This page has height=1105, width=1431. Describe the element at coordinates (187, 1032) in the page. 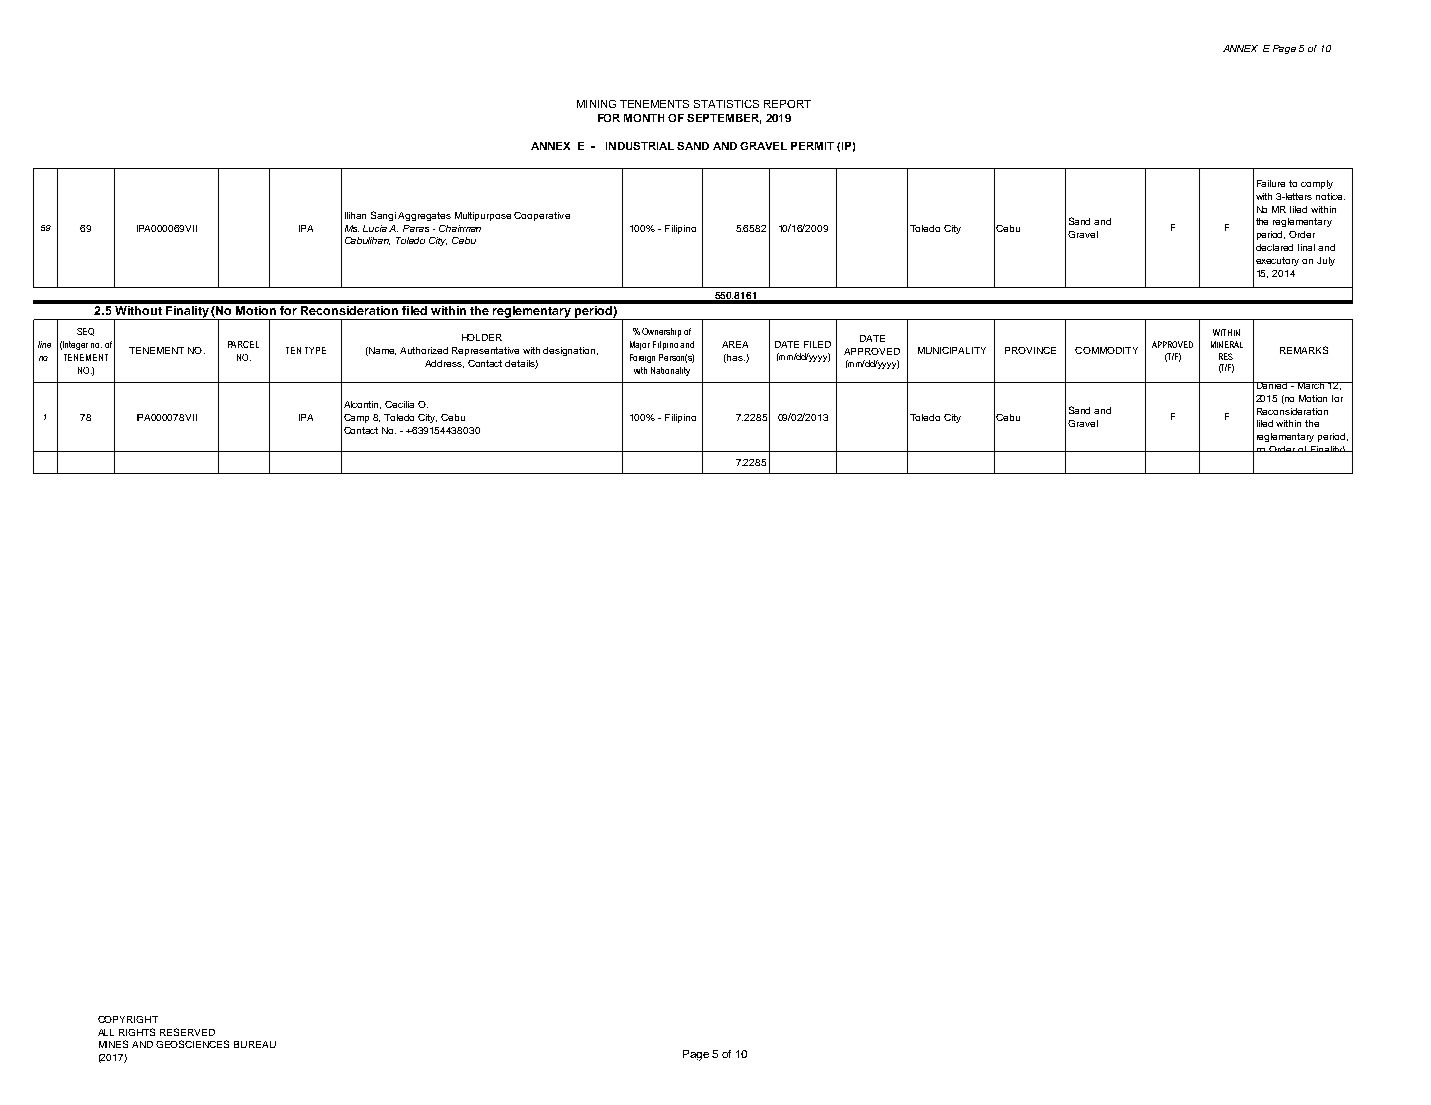

I see `RESERVED` at that location.
